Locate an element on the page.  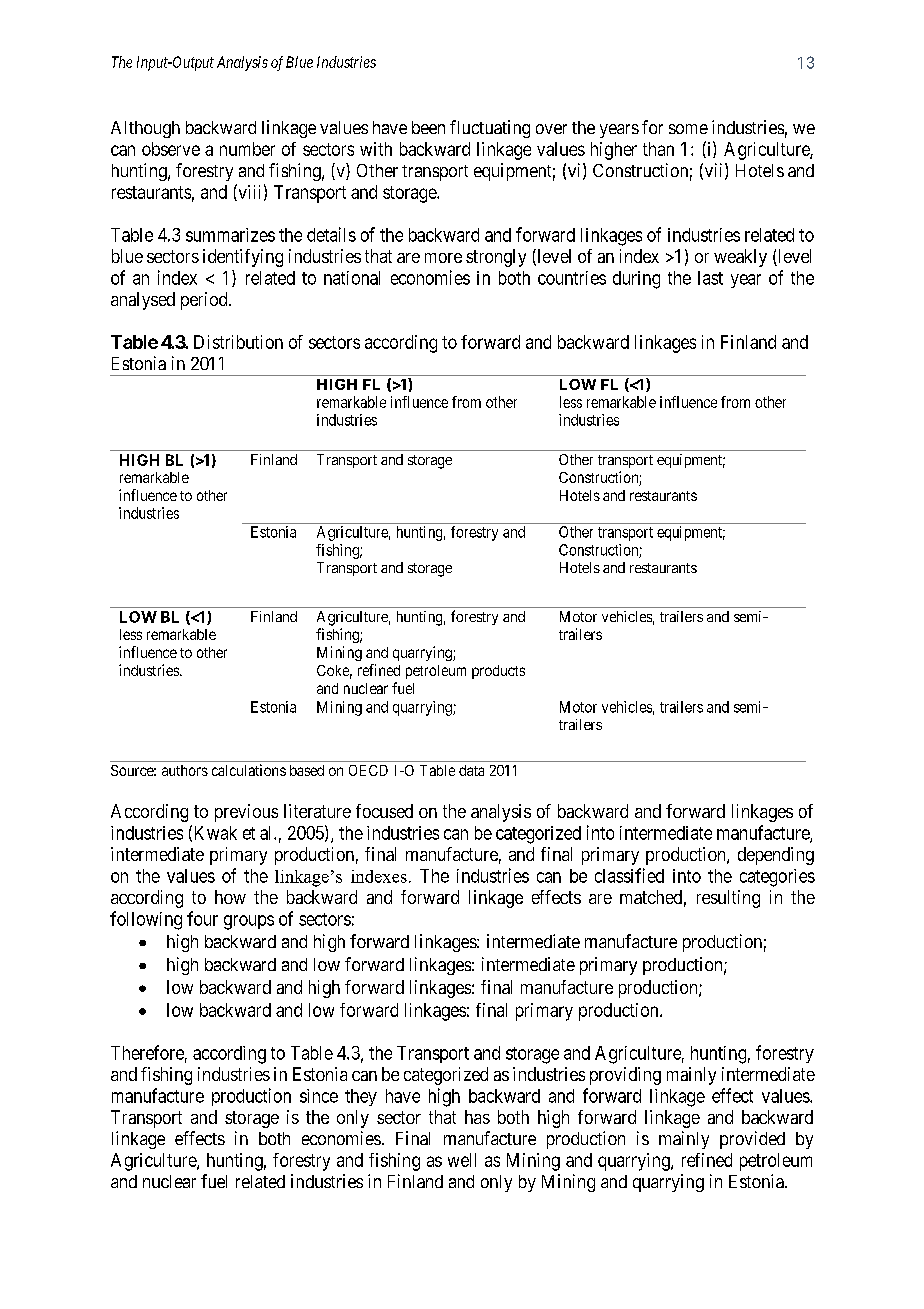
calculations is located at coordinates (249, 770).
